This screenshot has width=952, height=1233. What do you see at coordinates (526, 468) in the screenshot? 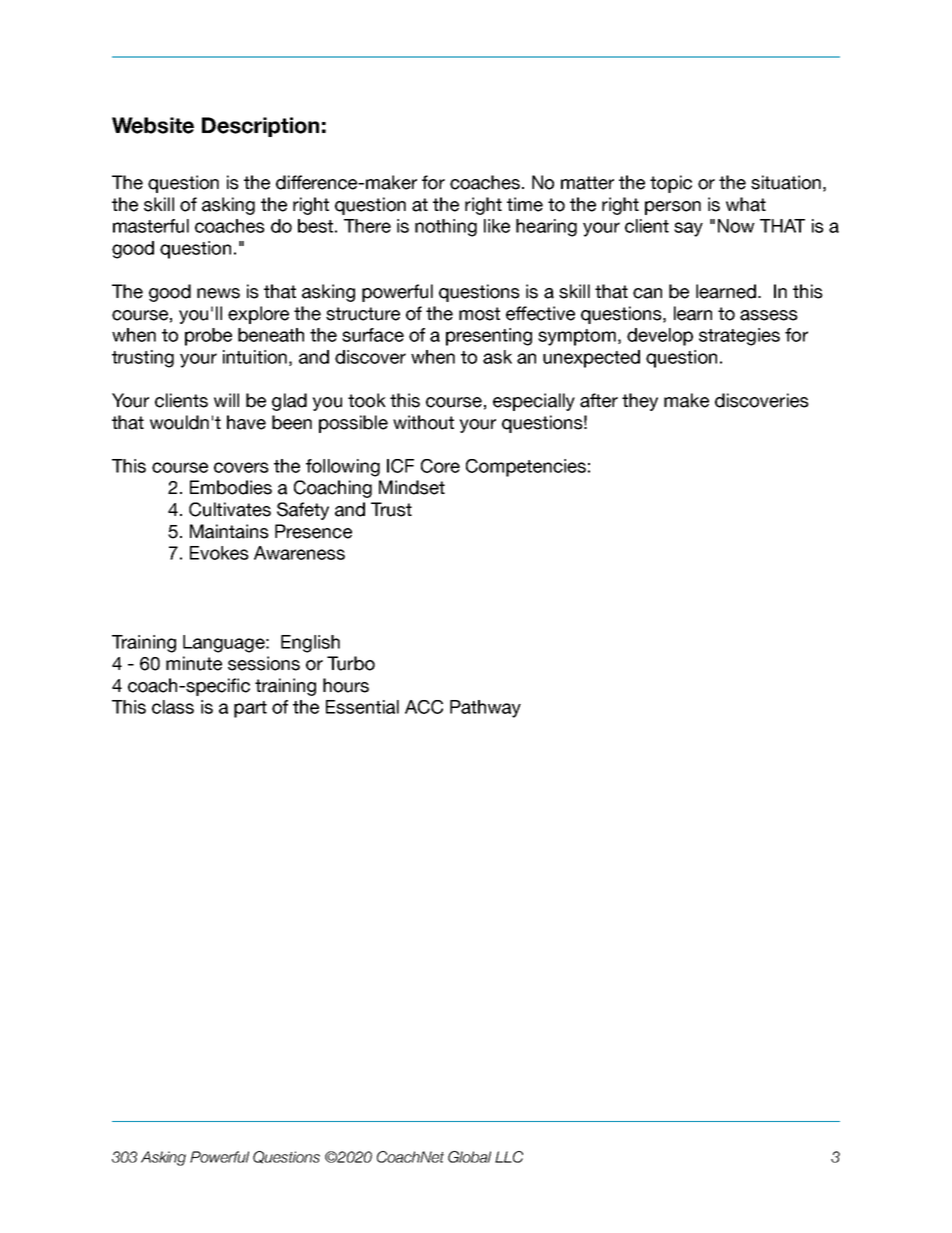
I see `Competencies` at bounding box center [526, 468].
